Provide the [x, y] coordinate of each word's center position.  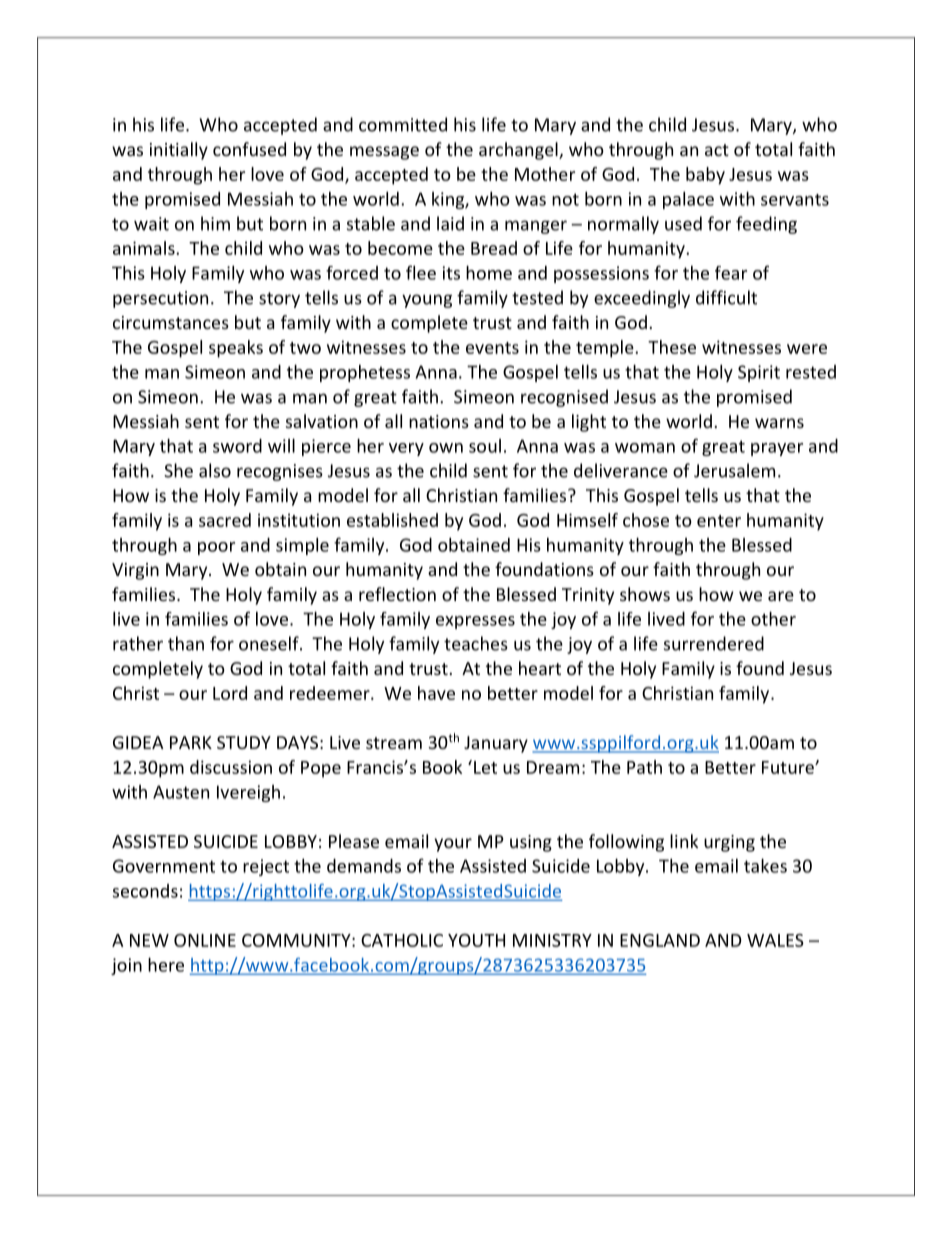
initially [179, 151]
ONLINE [205, 940]
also [215, 470]
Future [789, 767]
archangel [519, 151]
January [496, 744]
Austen [181, 792]
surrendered [714, 643]
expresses [475, 622]
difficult [726, 297]
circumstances [171, 322]
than [186, 643]
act [717, 150]
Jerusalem [734, 470]
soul [485, 446]
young [427, 301]
